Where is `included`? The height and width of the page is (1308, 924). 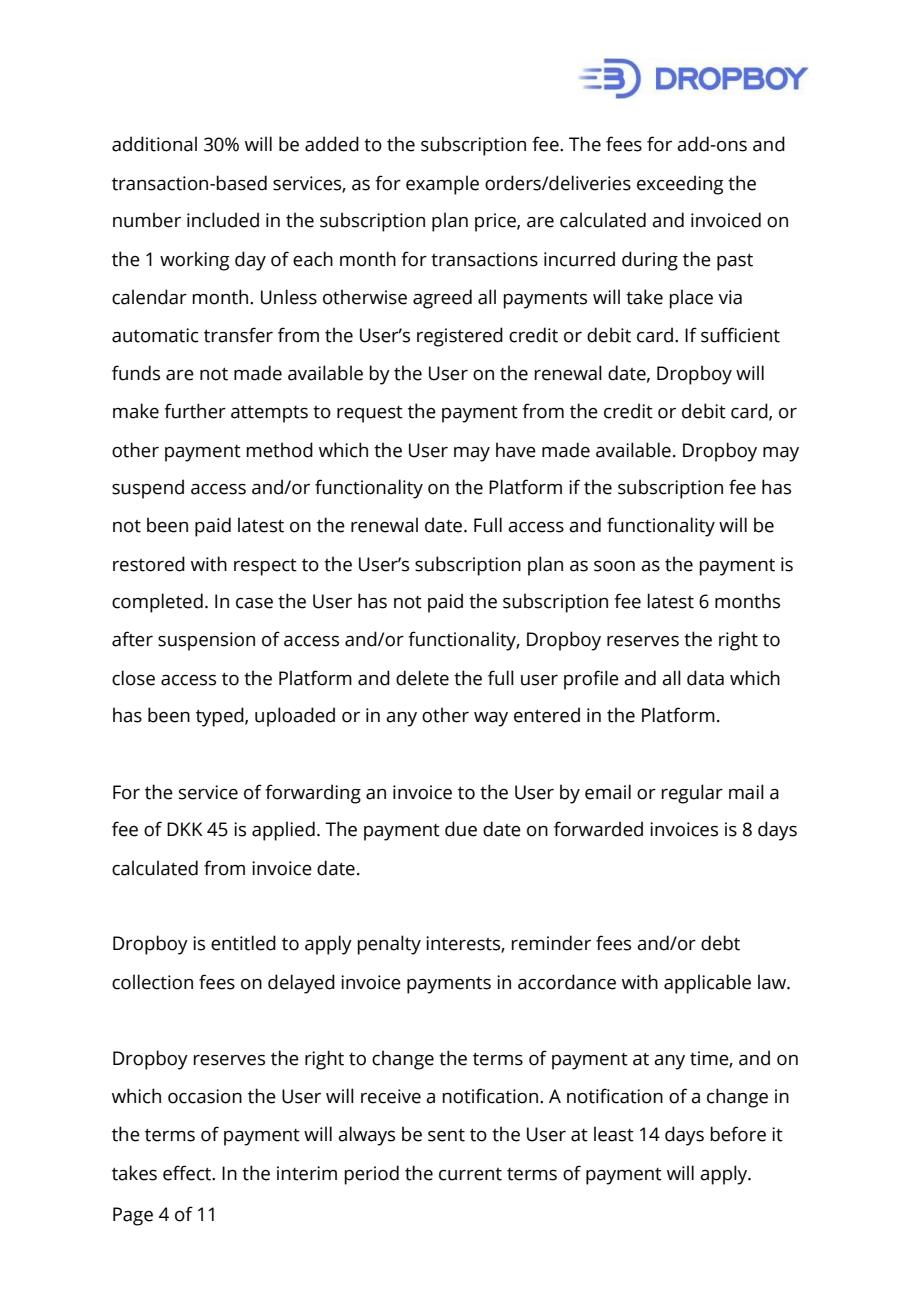
included is located at coordinates (223, 220).
